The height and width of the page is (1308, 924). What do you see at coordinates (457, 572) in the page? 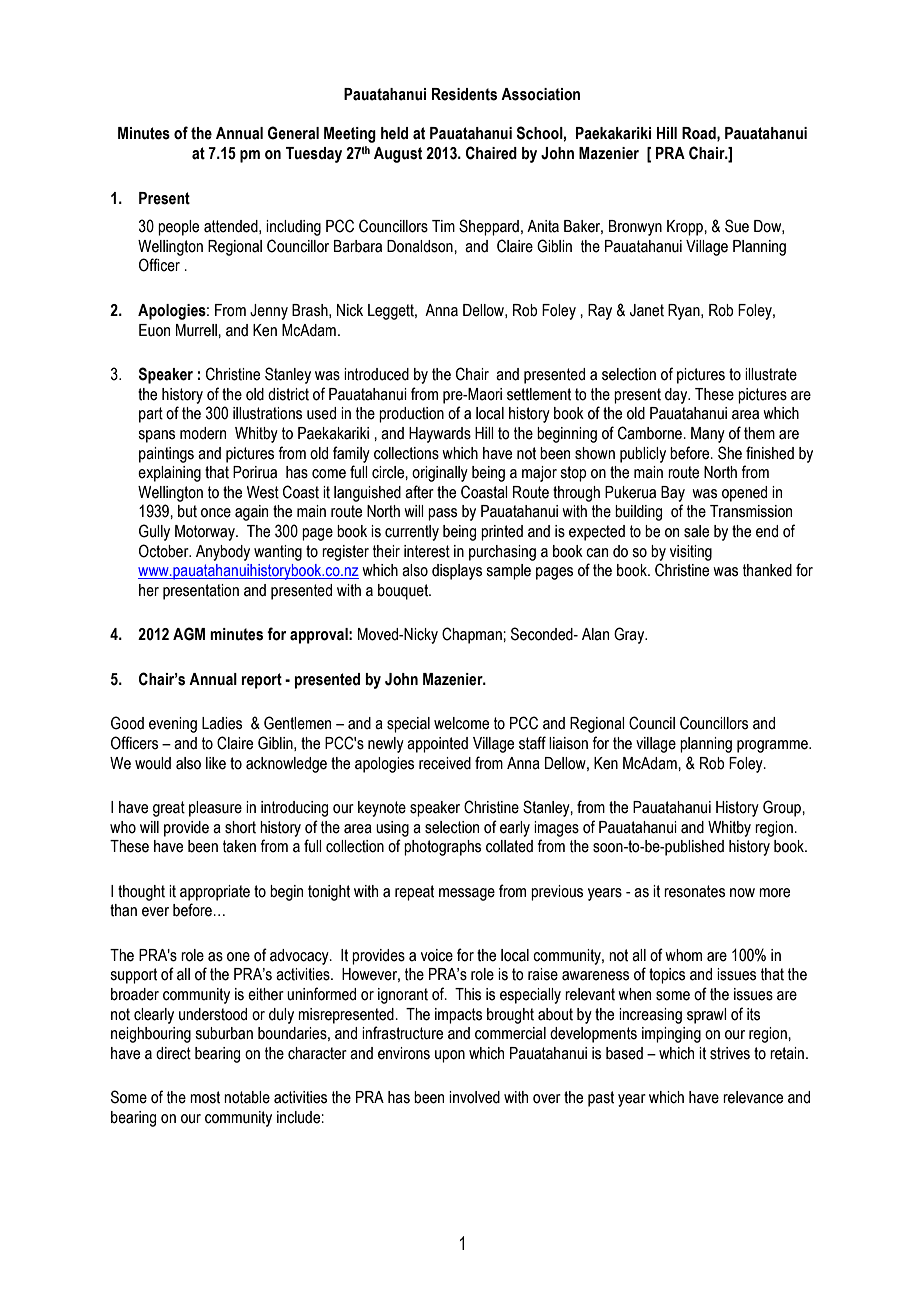
I see `displays` at bounding box center [457, 572].
